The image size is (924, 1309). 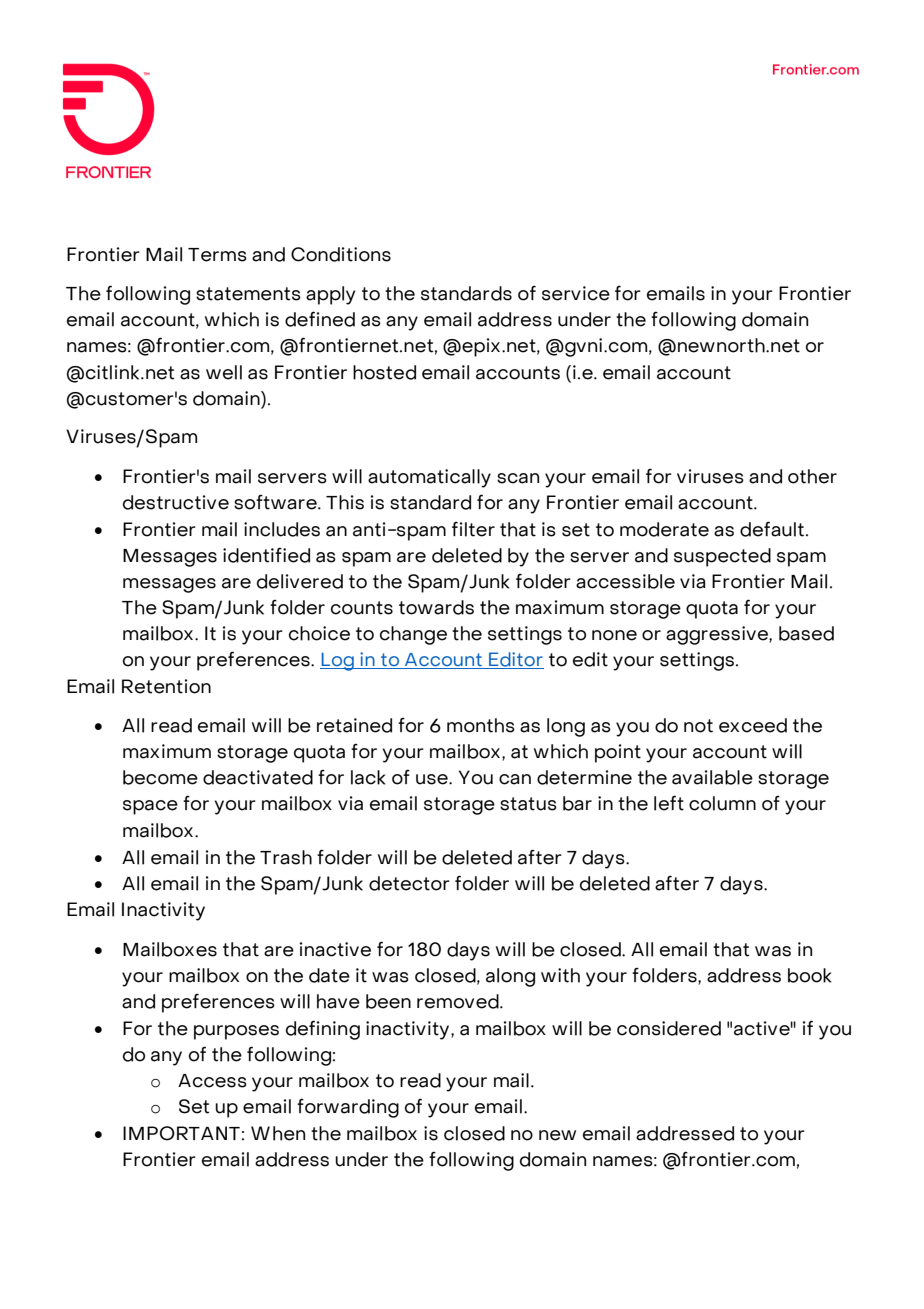 I want to click on When, so click(x=278, y=1133).
